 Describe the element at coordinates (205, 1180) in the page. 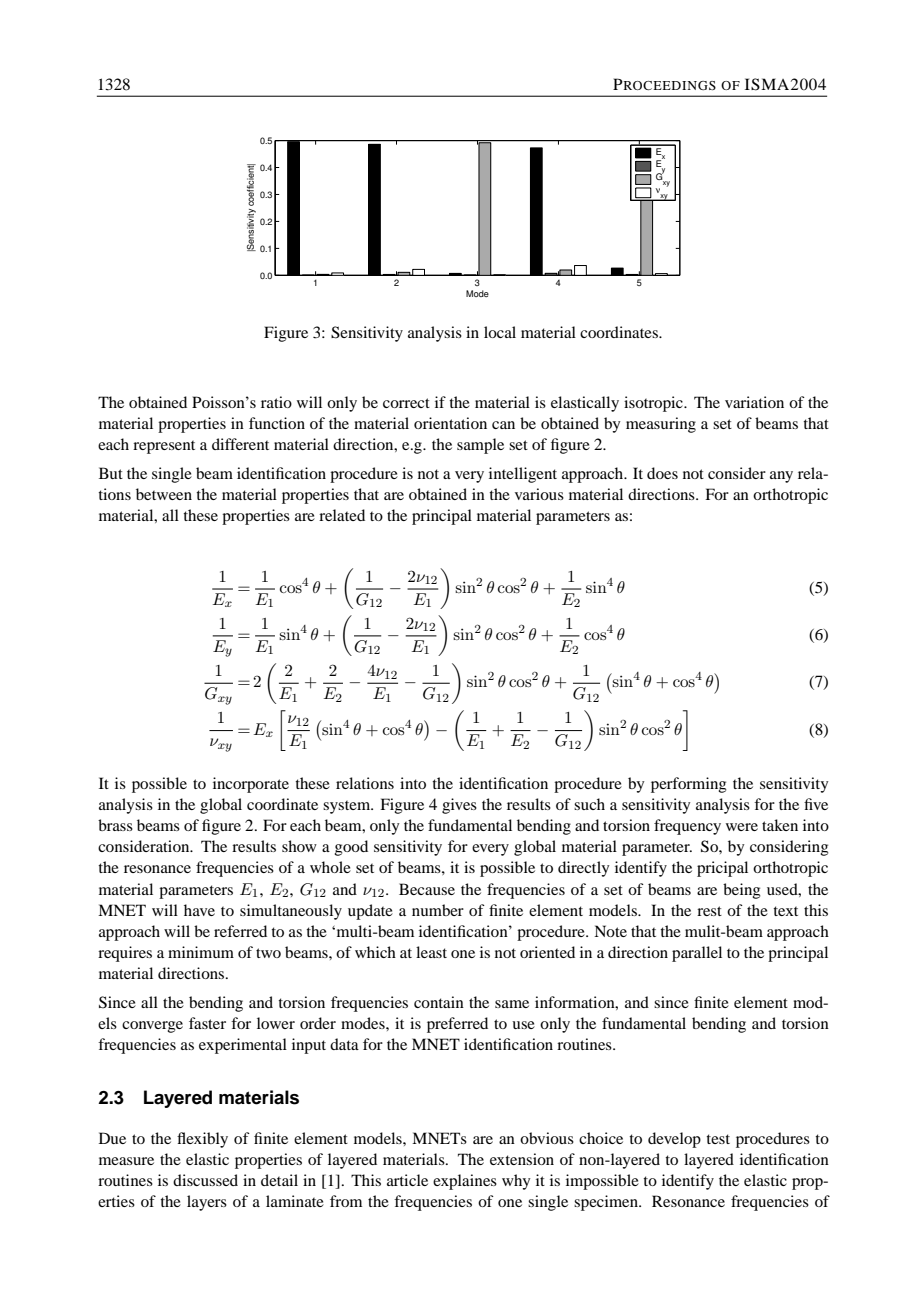

I see `discussed` at that location.
